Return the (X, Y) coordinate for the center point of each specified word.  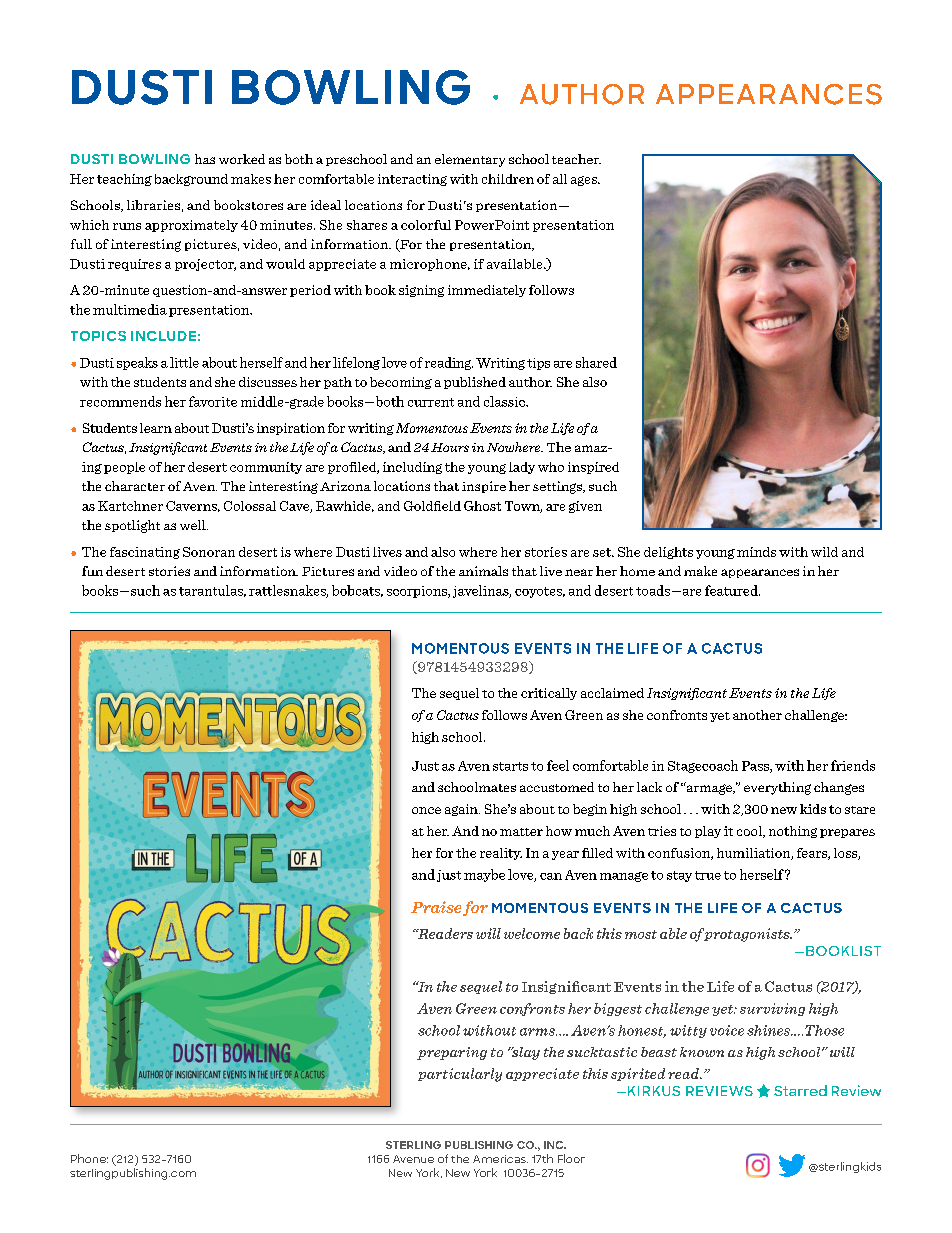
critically (549, 694)
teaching (124, 180)
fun (92, 571)
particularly (460, 1075)
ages (585, 181)
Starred (800, 1090)
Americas (500, 1159)
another (757, 715)
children (508, 179)
